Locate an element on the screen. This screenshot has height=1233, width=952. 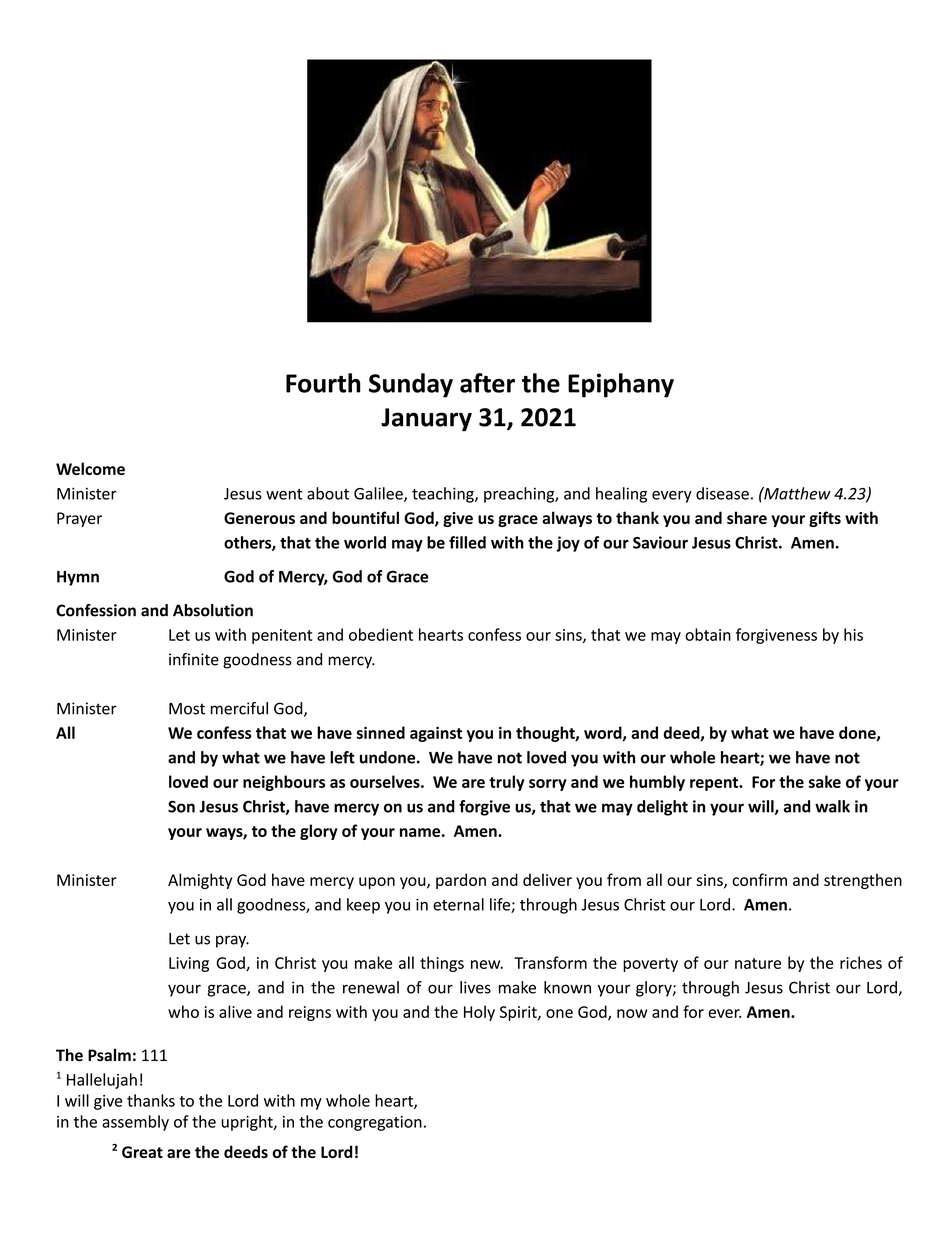
Epiphany is located at coordinates (621, 385).
